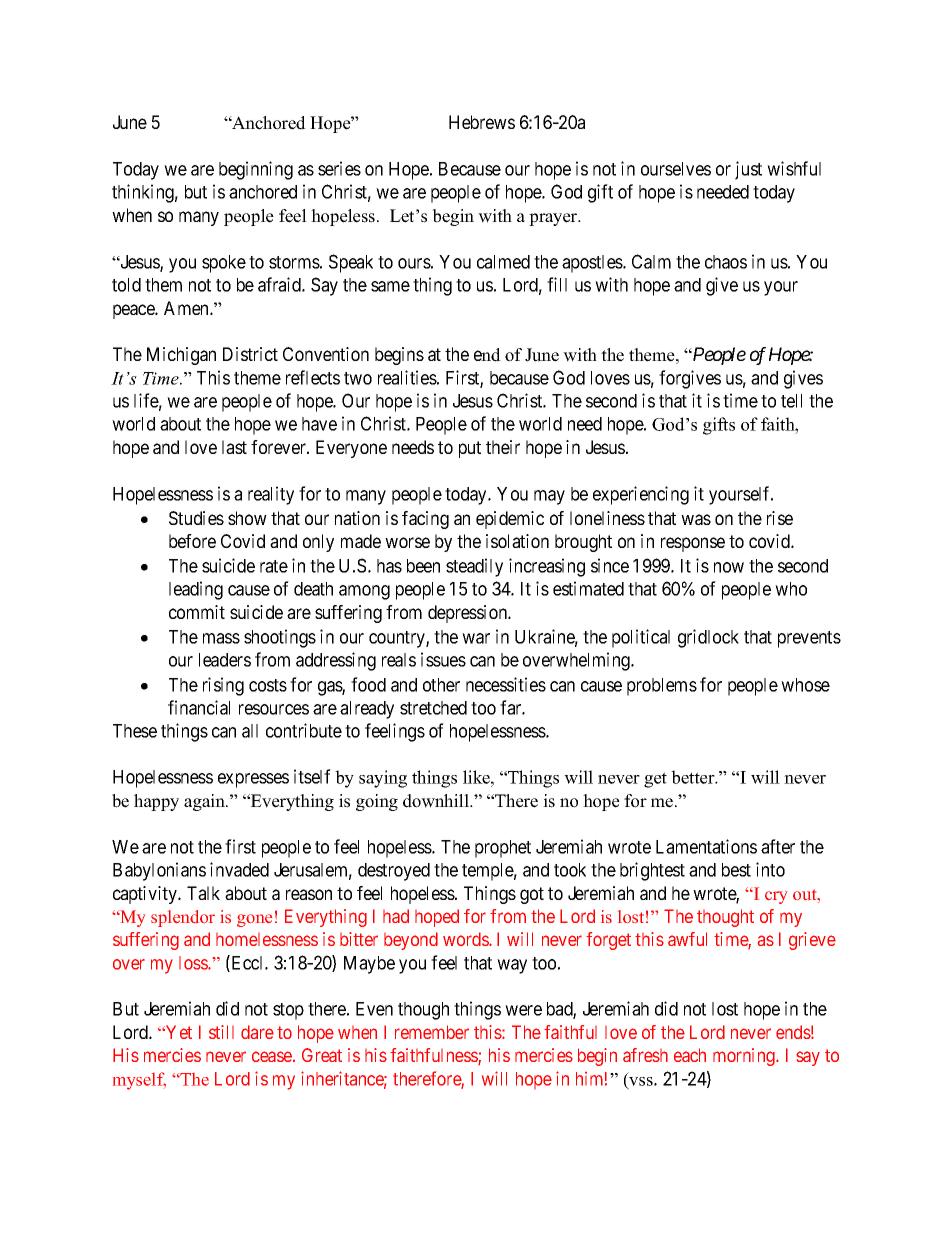  I want to click on still, so click(221, 1032).
